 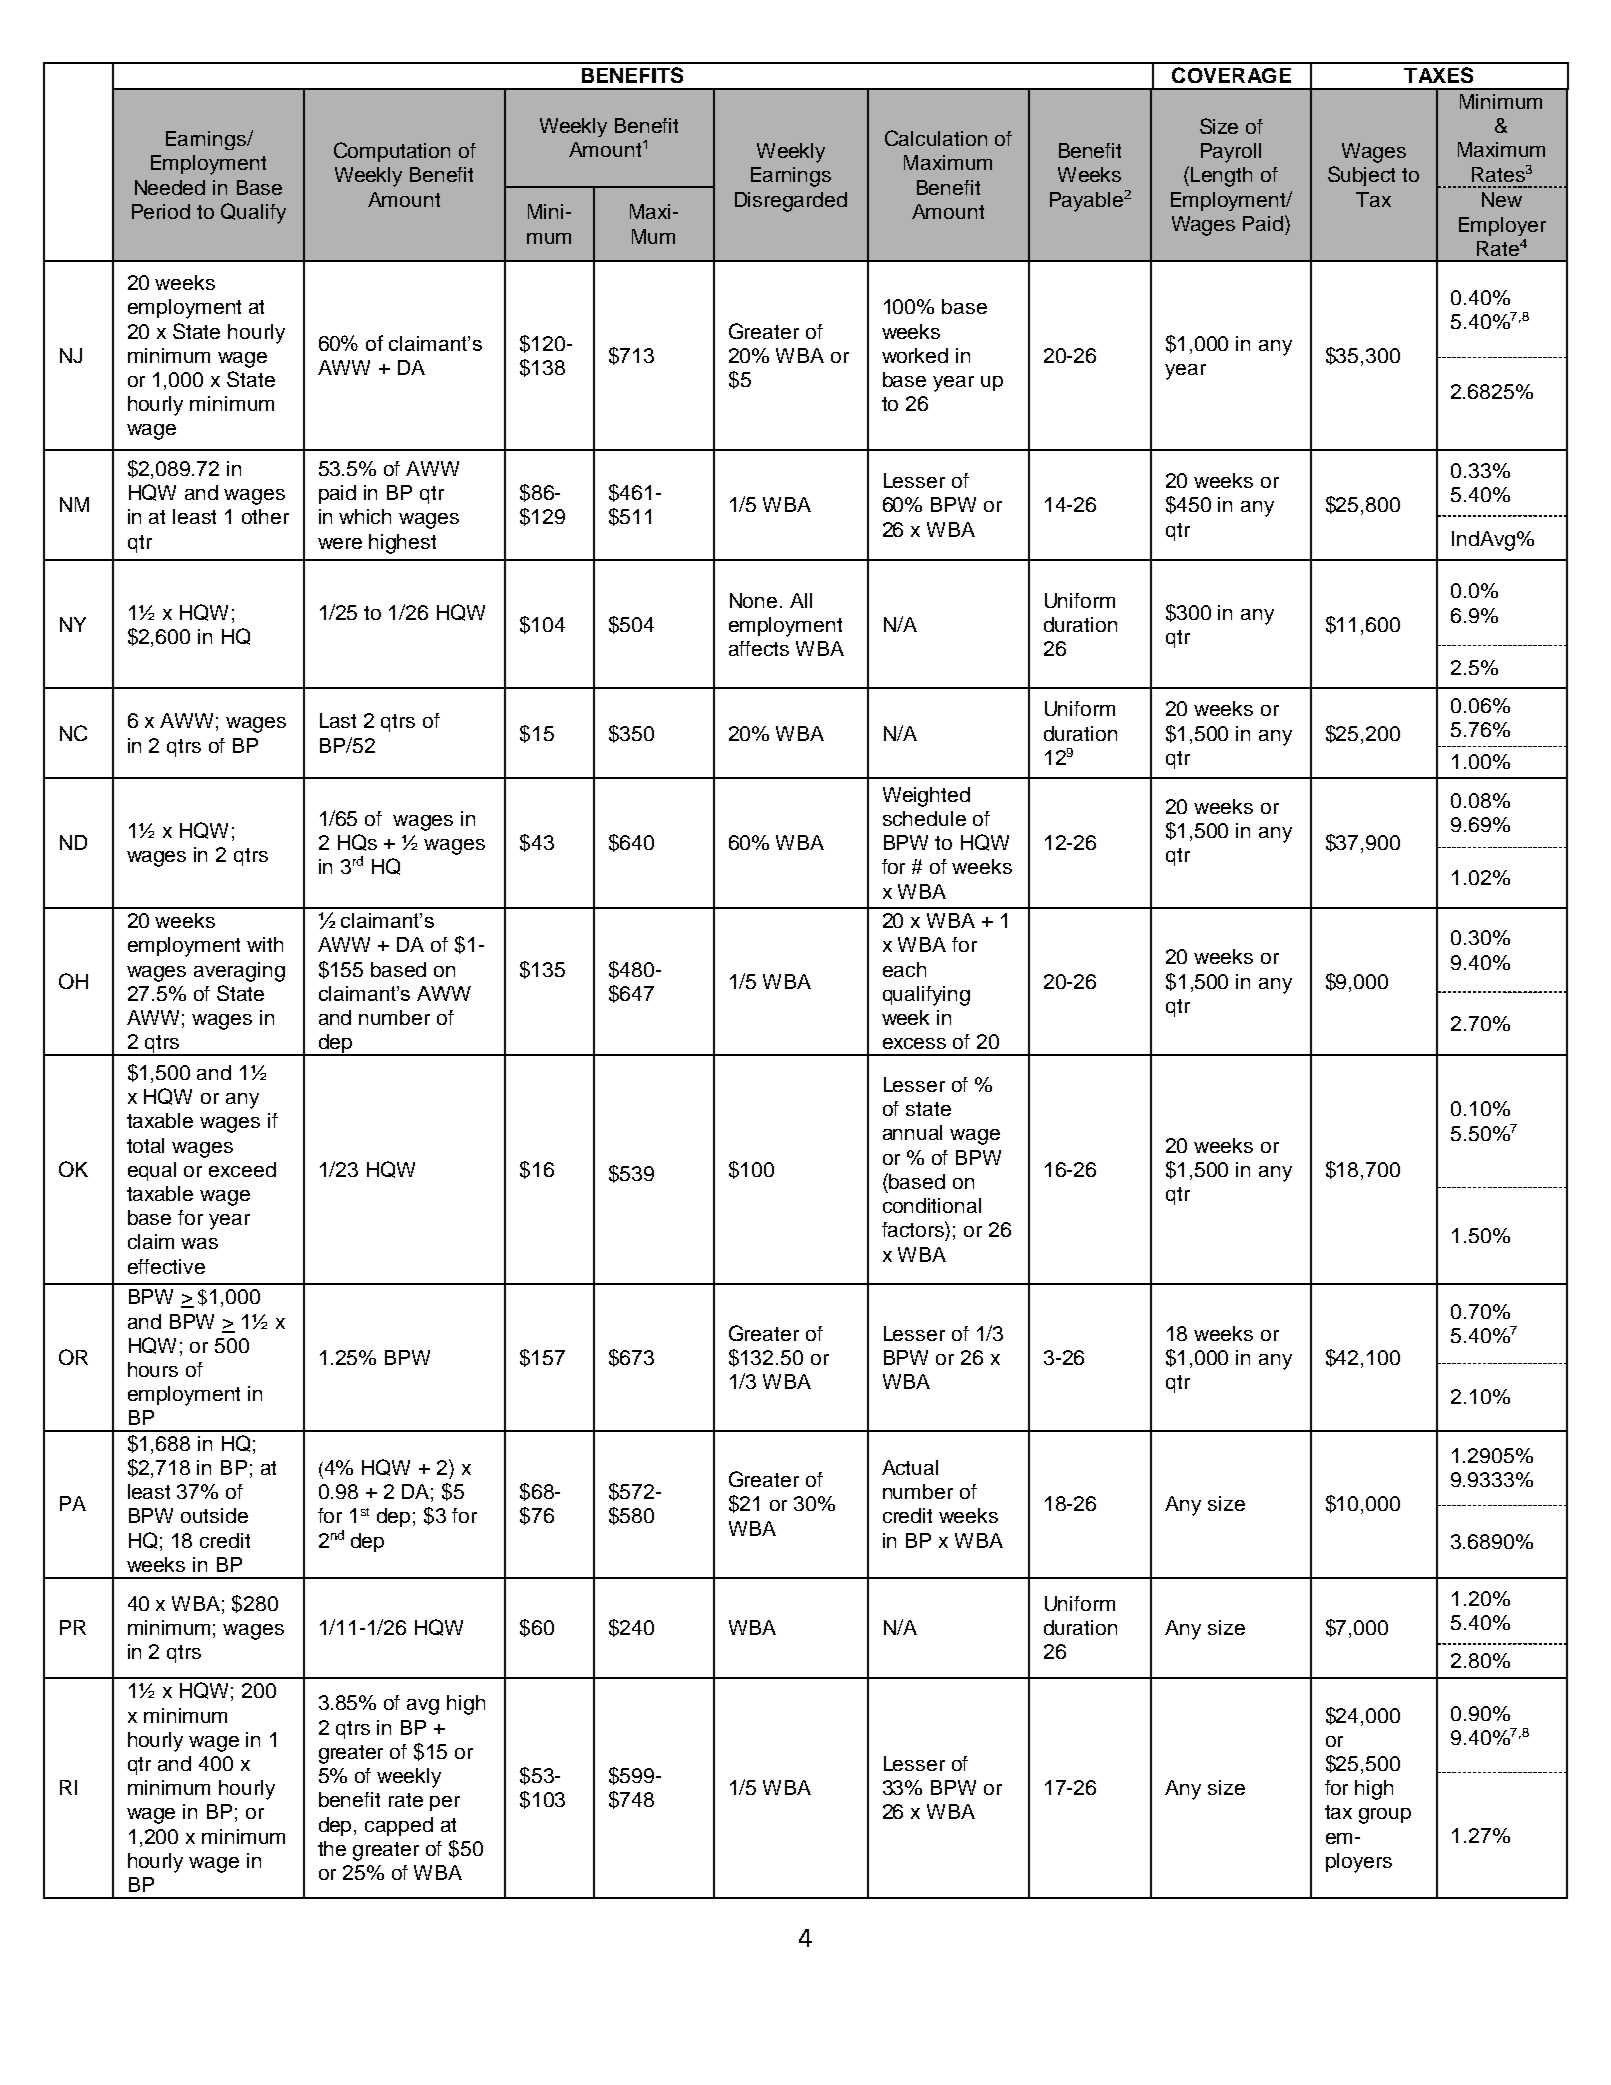 I want to click on Actual, so click(x=910, y=1467).
